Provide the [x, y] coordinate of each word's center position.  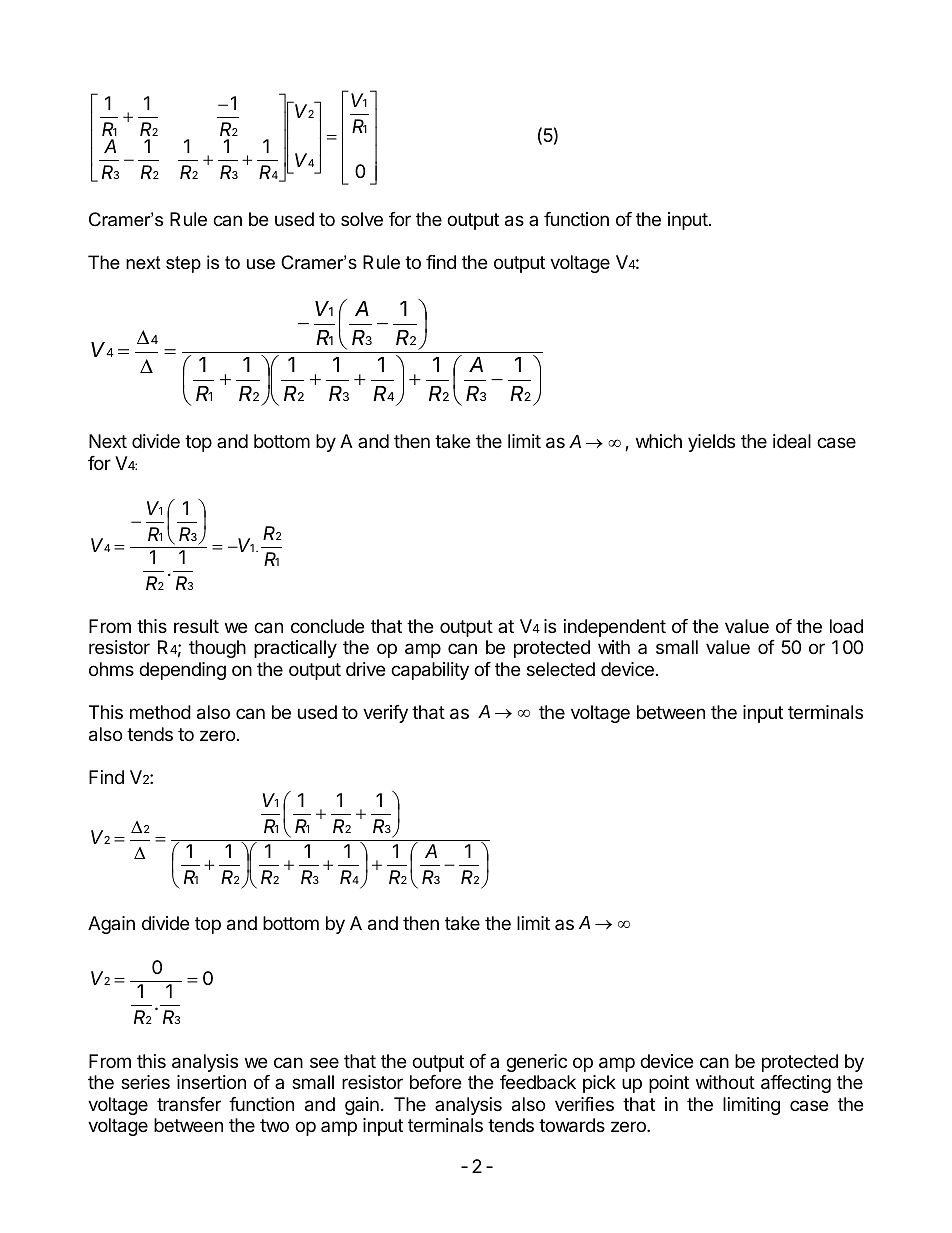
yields [711, 443]
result [196, 626]
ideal [792, 441]
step [183, 264]
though [217, 649]
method [160, 712]
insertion [211, 1082]
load [846, 626]
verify [385, 714]
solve [362, 219]
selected [561, 669]
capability [430, 671]
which [659, 441]
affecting [796, 1084]
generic [536, 1063]
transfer [189, 1104]
